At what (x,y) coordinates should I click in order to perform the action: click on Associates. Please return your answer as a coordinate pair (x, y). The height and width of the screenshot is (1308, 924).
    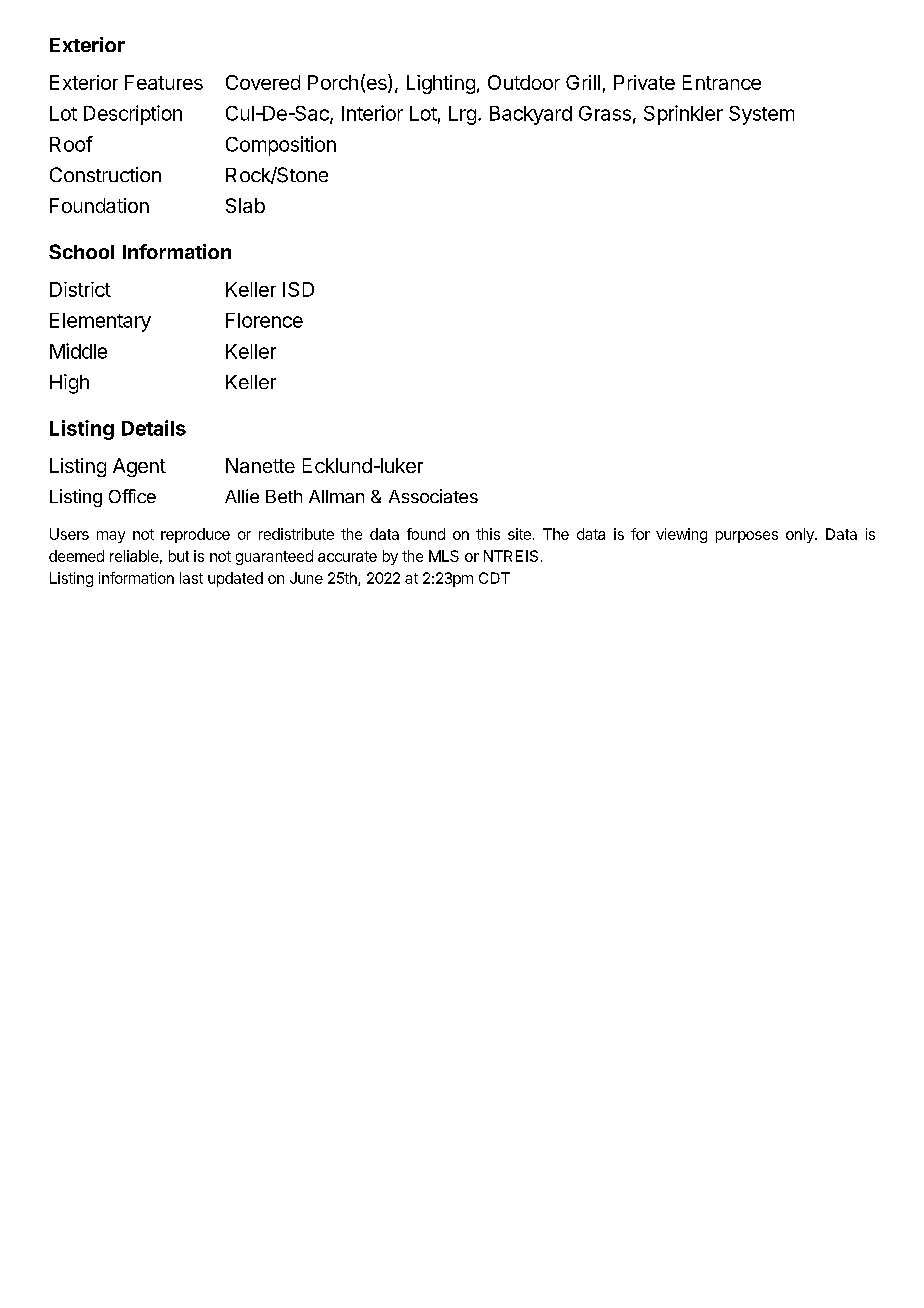
    Looking at the image, I should click on (433, 496).
